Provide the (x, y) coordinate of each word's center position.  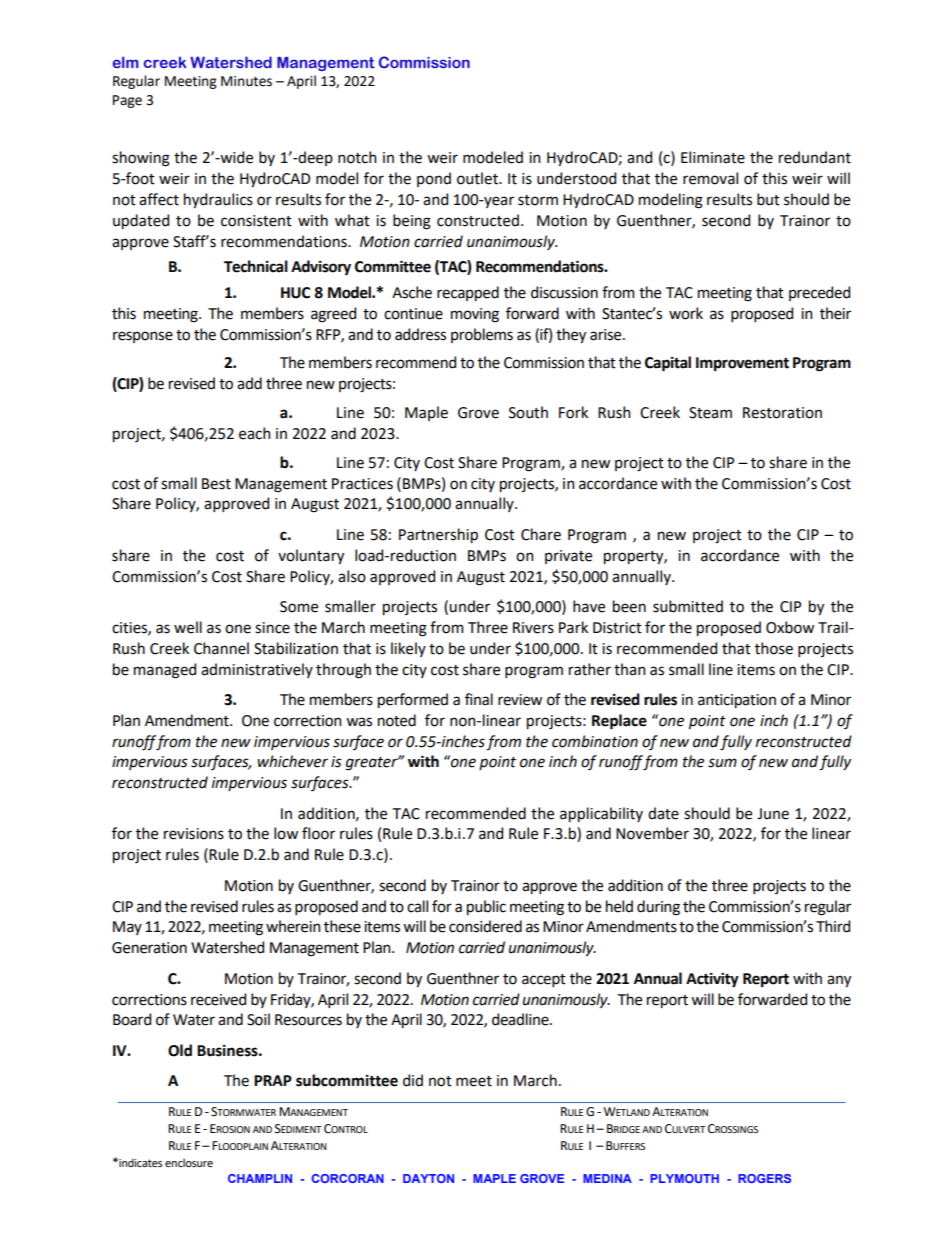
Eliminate (713, 157)
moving (475, 315)
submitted (688, 606)
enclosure (189, 1162)
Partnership (438, 535)
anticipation (737, 701)
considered (485, 926)
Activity (712, 980)
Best (216, 484)
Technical (256, 266)
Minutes (246, 81)
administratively (257, 670)
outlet (478, 178)
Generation (149, 948)
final (479, 699)
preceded (819, 293)
